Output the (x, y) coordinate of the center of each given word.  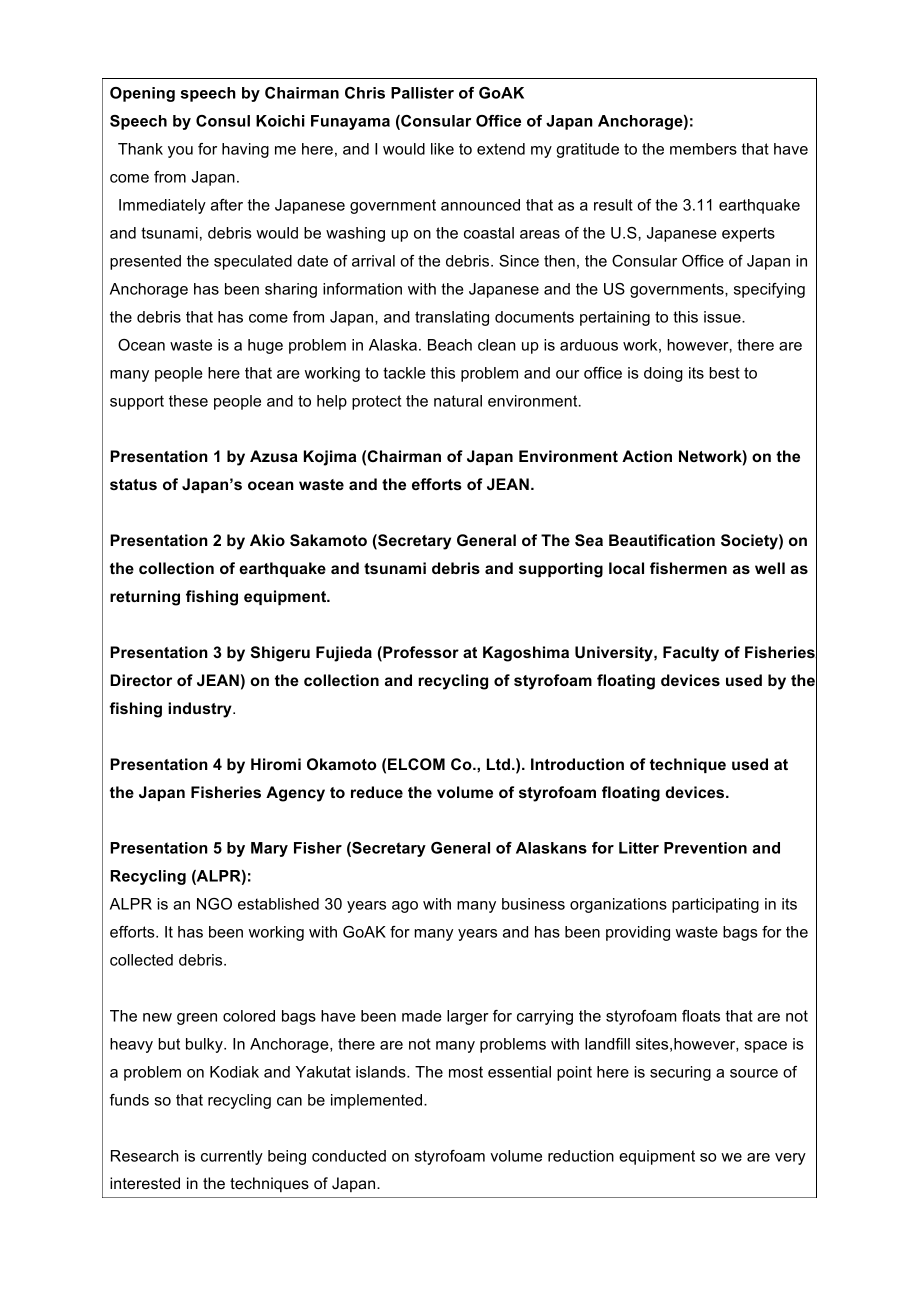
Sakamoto (328, 540)
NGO (214, 904)
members (703, 149)
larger (468, 1017)
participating (715, 905)
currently (232, 1157)
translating (452, 318)
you (180, 152)
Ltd (498, 764)
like (442, 149)
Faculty (691, 654)
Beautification (662, 540)
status (133, 484)
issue (723, 317)
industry (201, 710)
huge (265, 346)
